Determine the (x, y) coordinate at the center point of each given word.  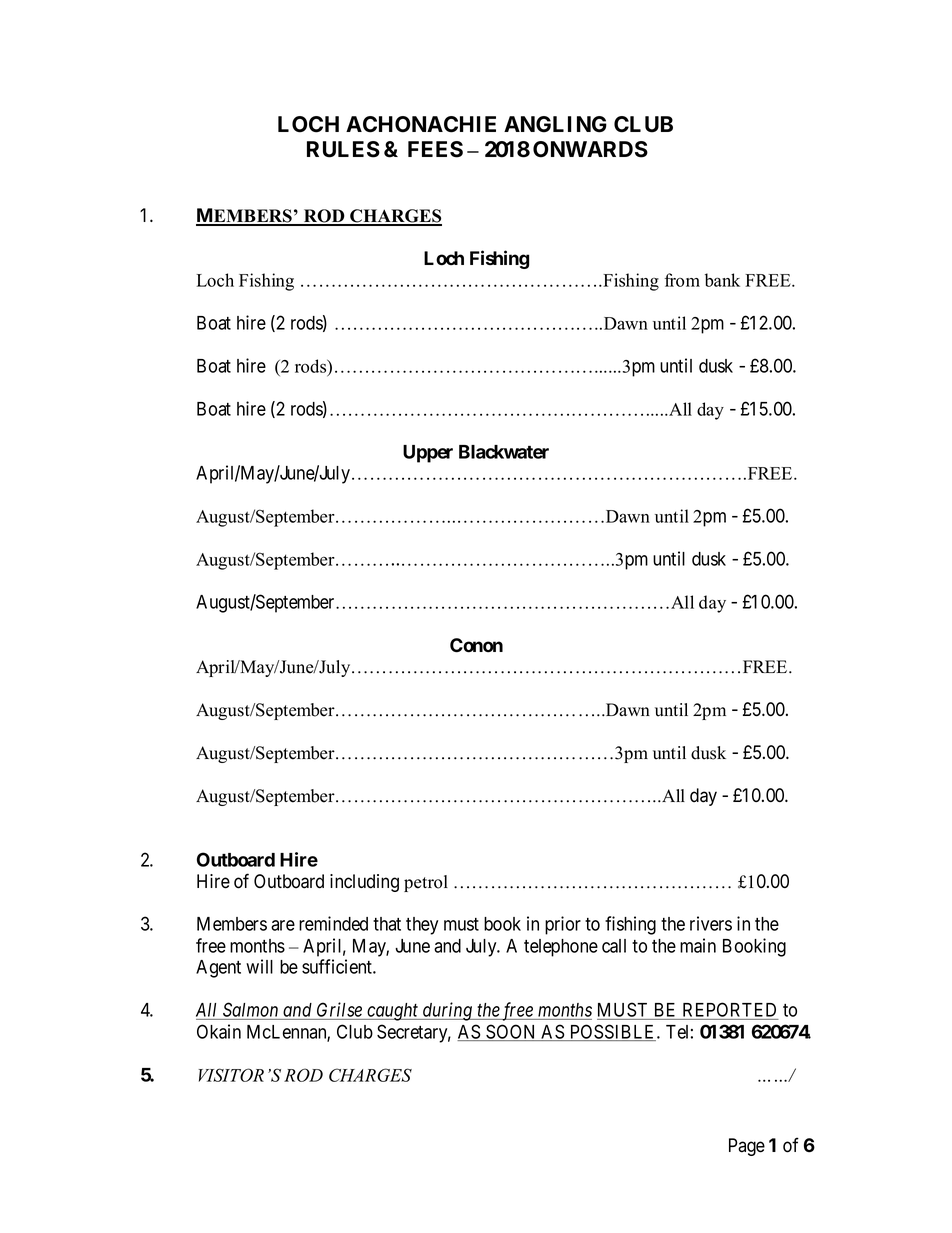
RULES (343, 149)
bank (722, 280)
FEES (435, 149)
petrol (426, 883)
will (259, 966)
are (283, 925)
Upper (428, 454)
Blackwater (504, 452)
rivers (711, 923)
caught (393, 1012)
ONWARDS (590, 149)
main (698, 945)
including (364, 883)
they (422, 926)
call (614, 946)
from (682, 280)
